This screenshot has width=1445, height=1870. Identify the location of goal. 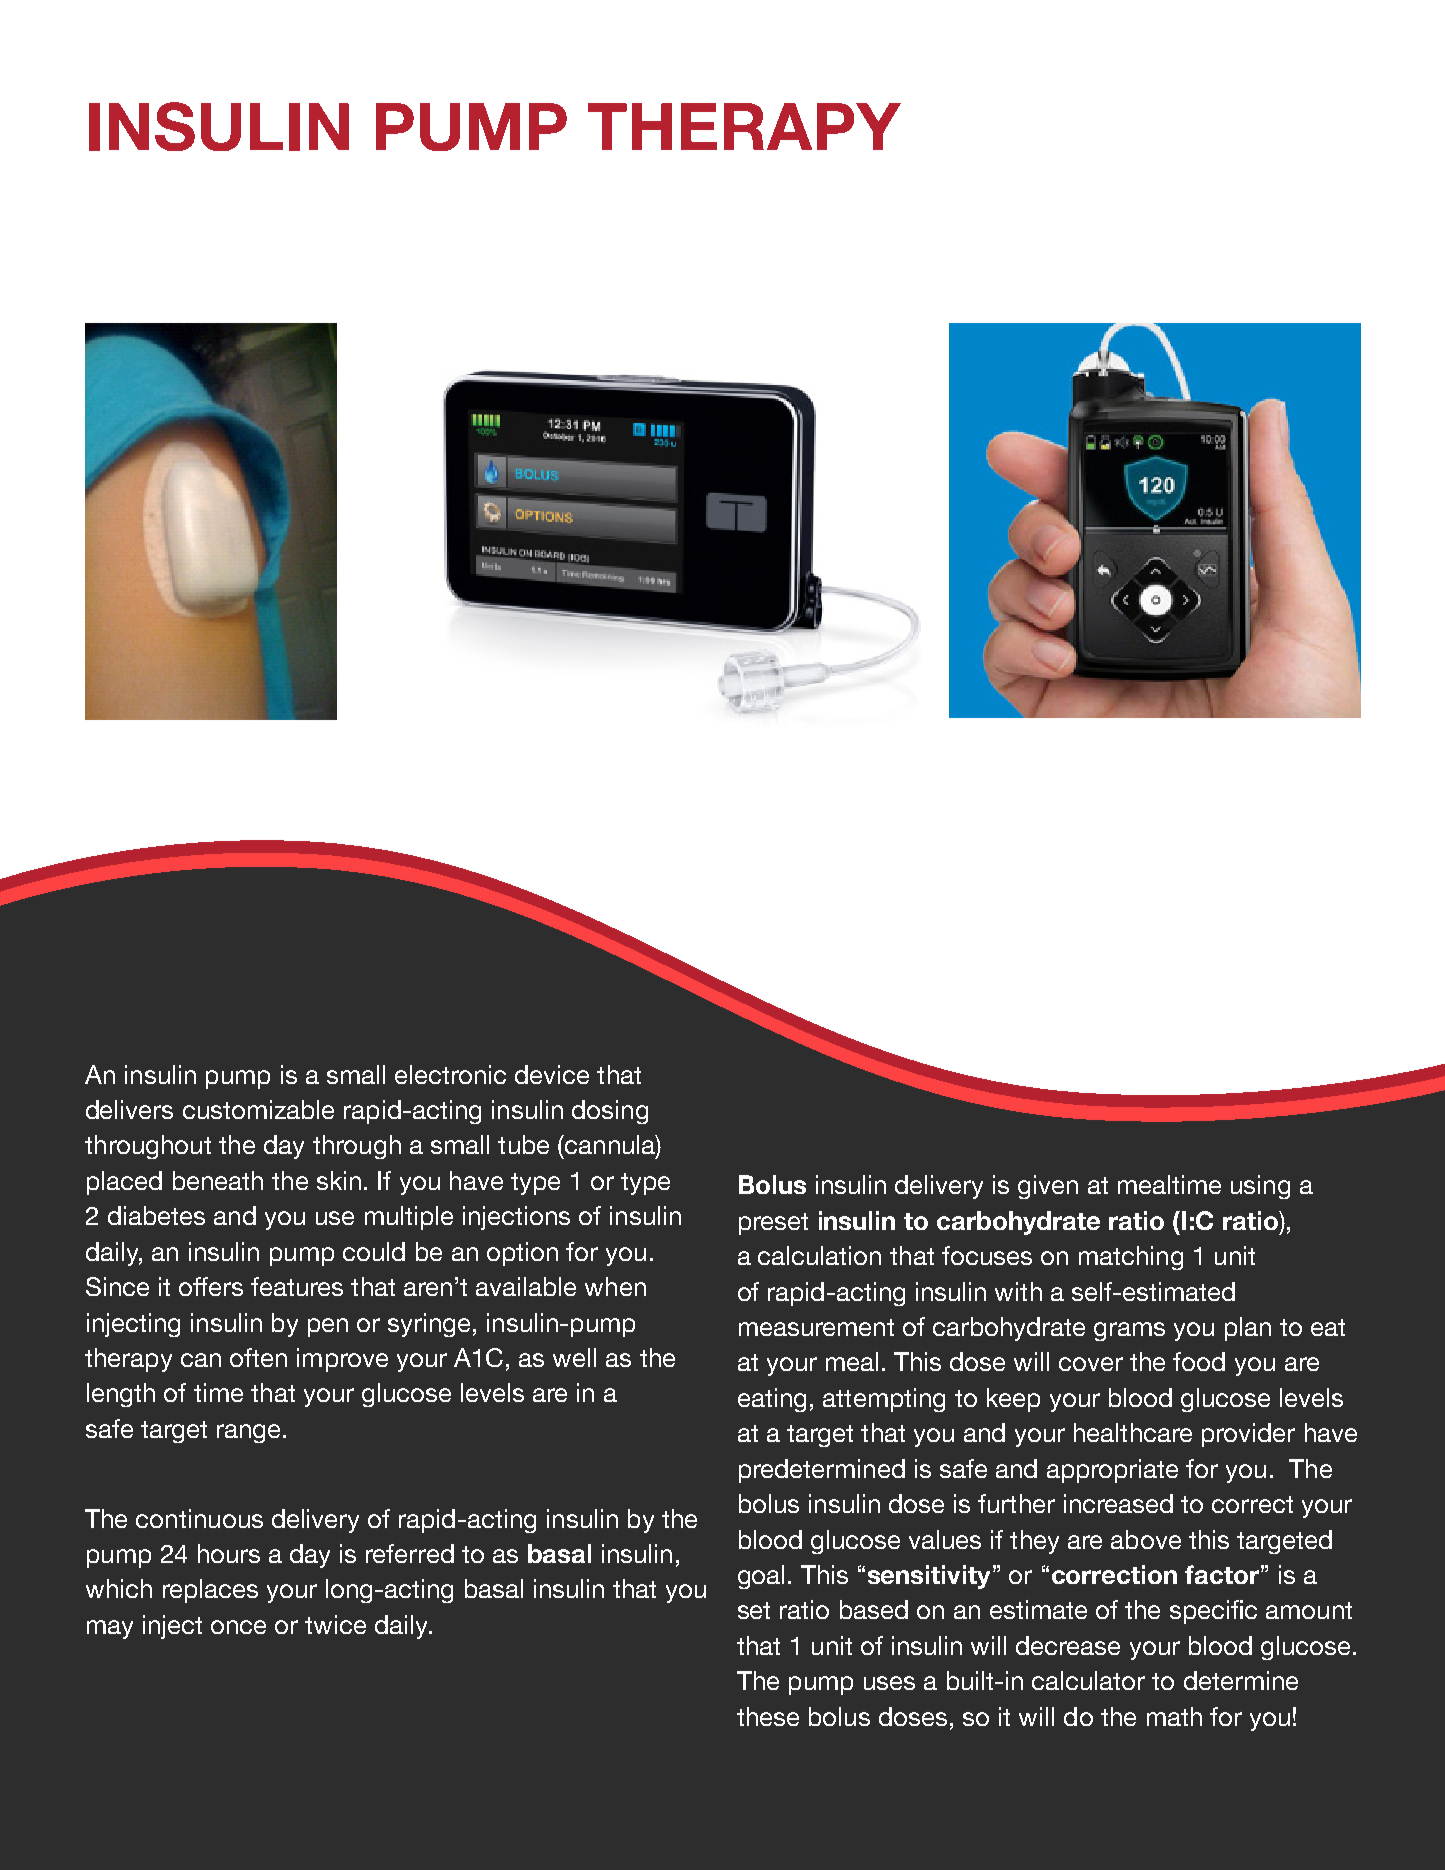
(761, 1577).
